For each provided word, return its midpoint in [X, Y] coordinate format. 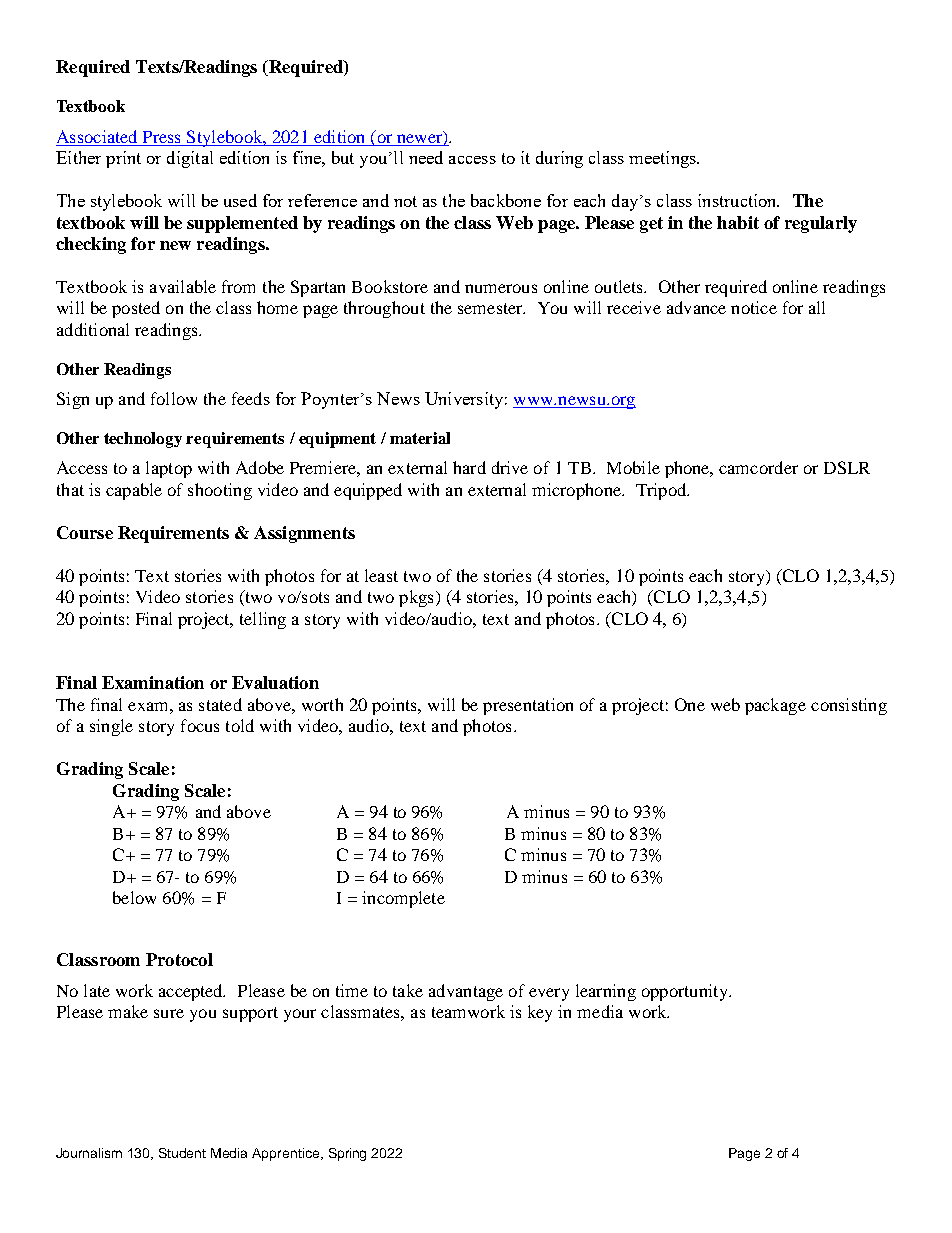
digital [190, 159]
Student [182, 1153]
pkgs [416, 598]
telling [263, 620]
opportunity [686, 992]
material [420, 438]
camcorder [758, 467]
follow [174, 398]
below [134, 897]
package [775, 706]
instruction [738, 200]
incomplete [403, 899]
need [426, 157]
